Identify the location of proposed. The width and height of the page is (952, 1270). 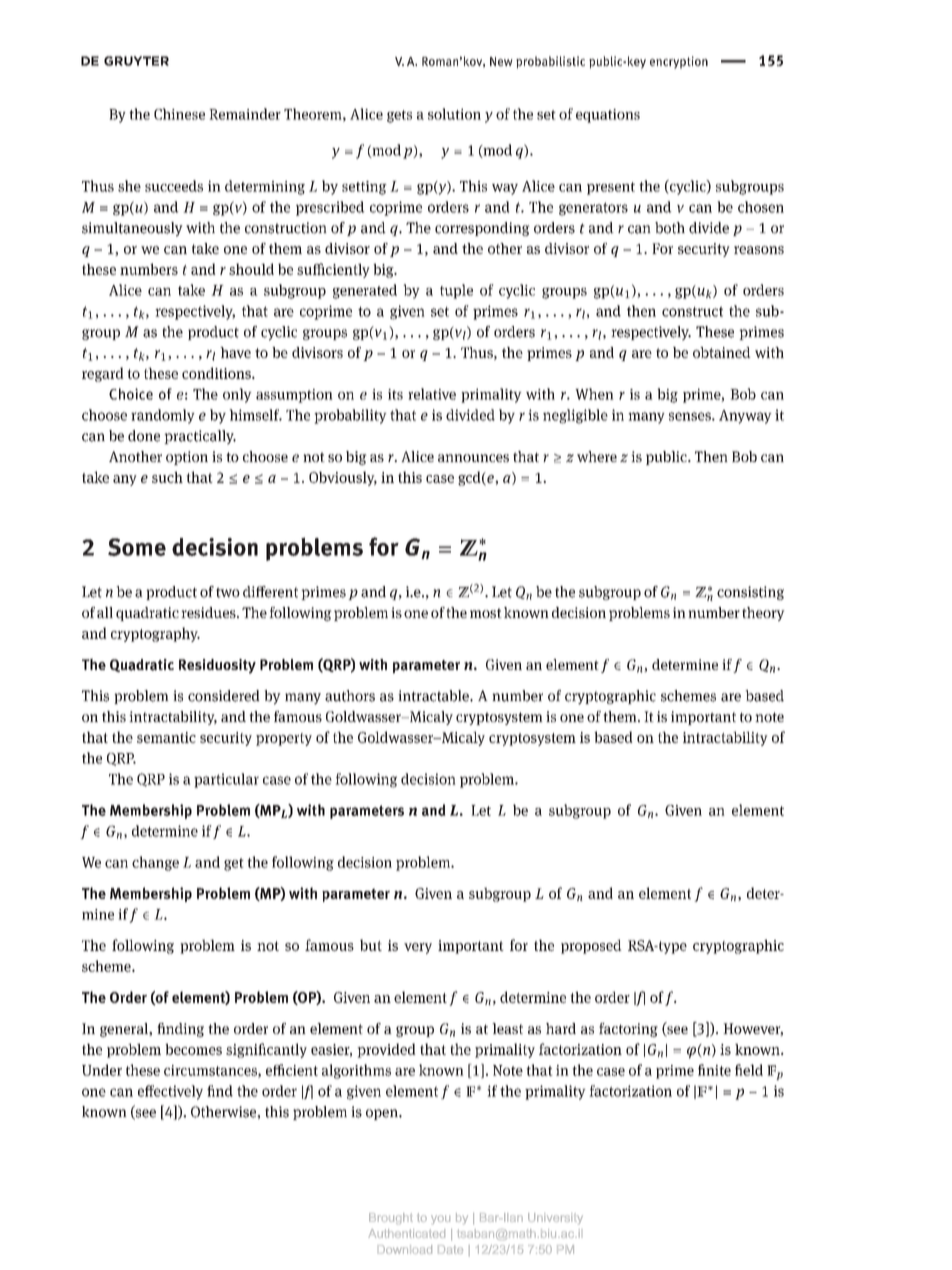
(591, 946).
